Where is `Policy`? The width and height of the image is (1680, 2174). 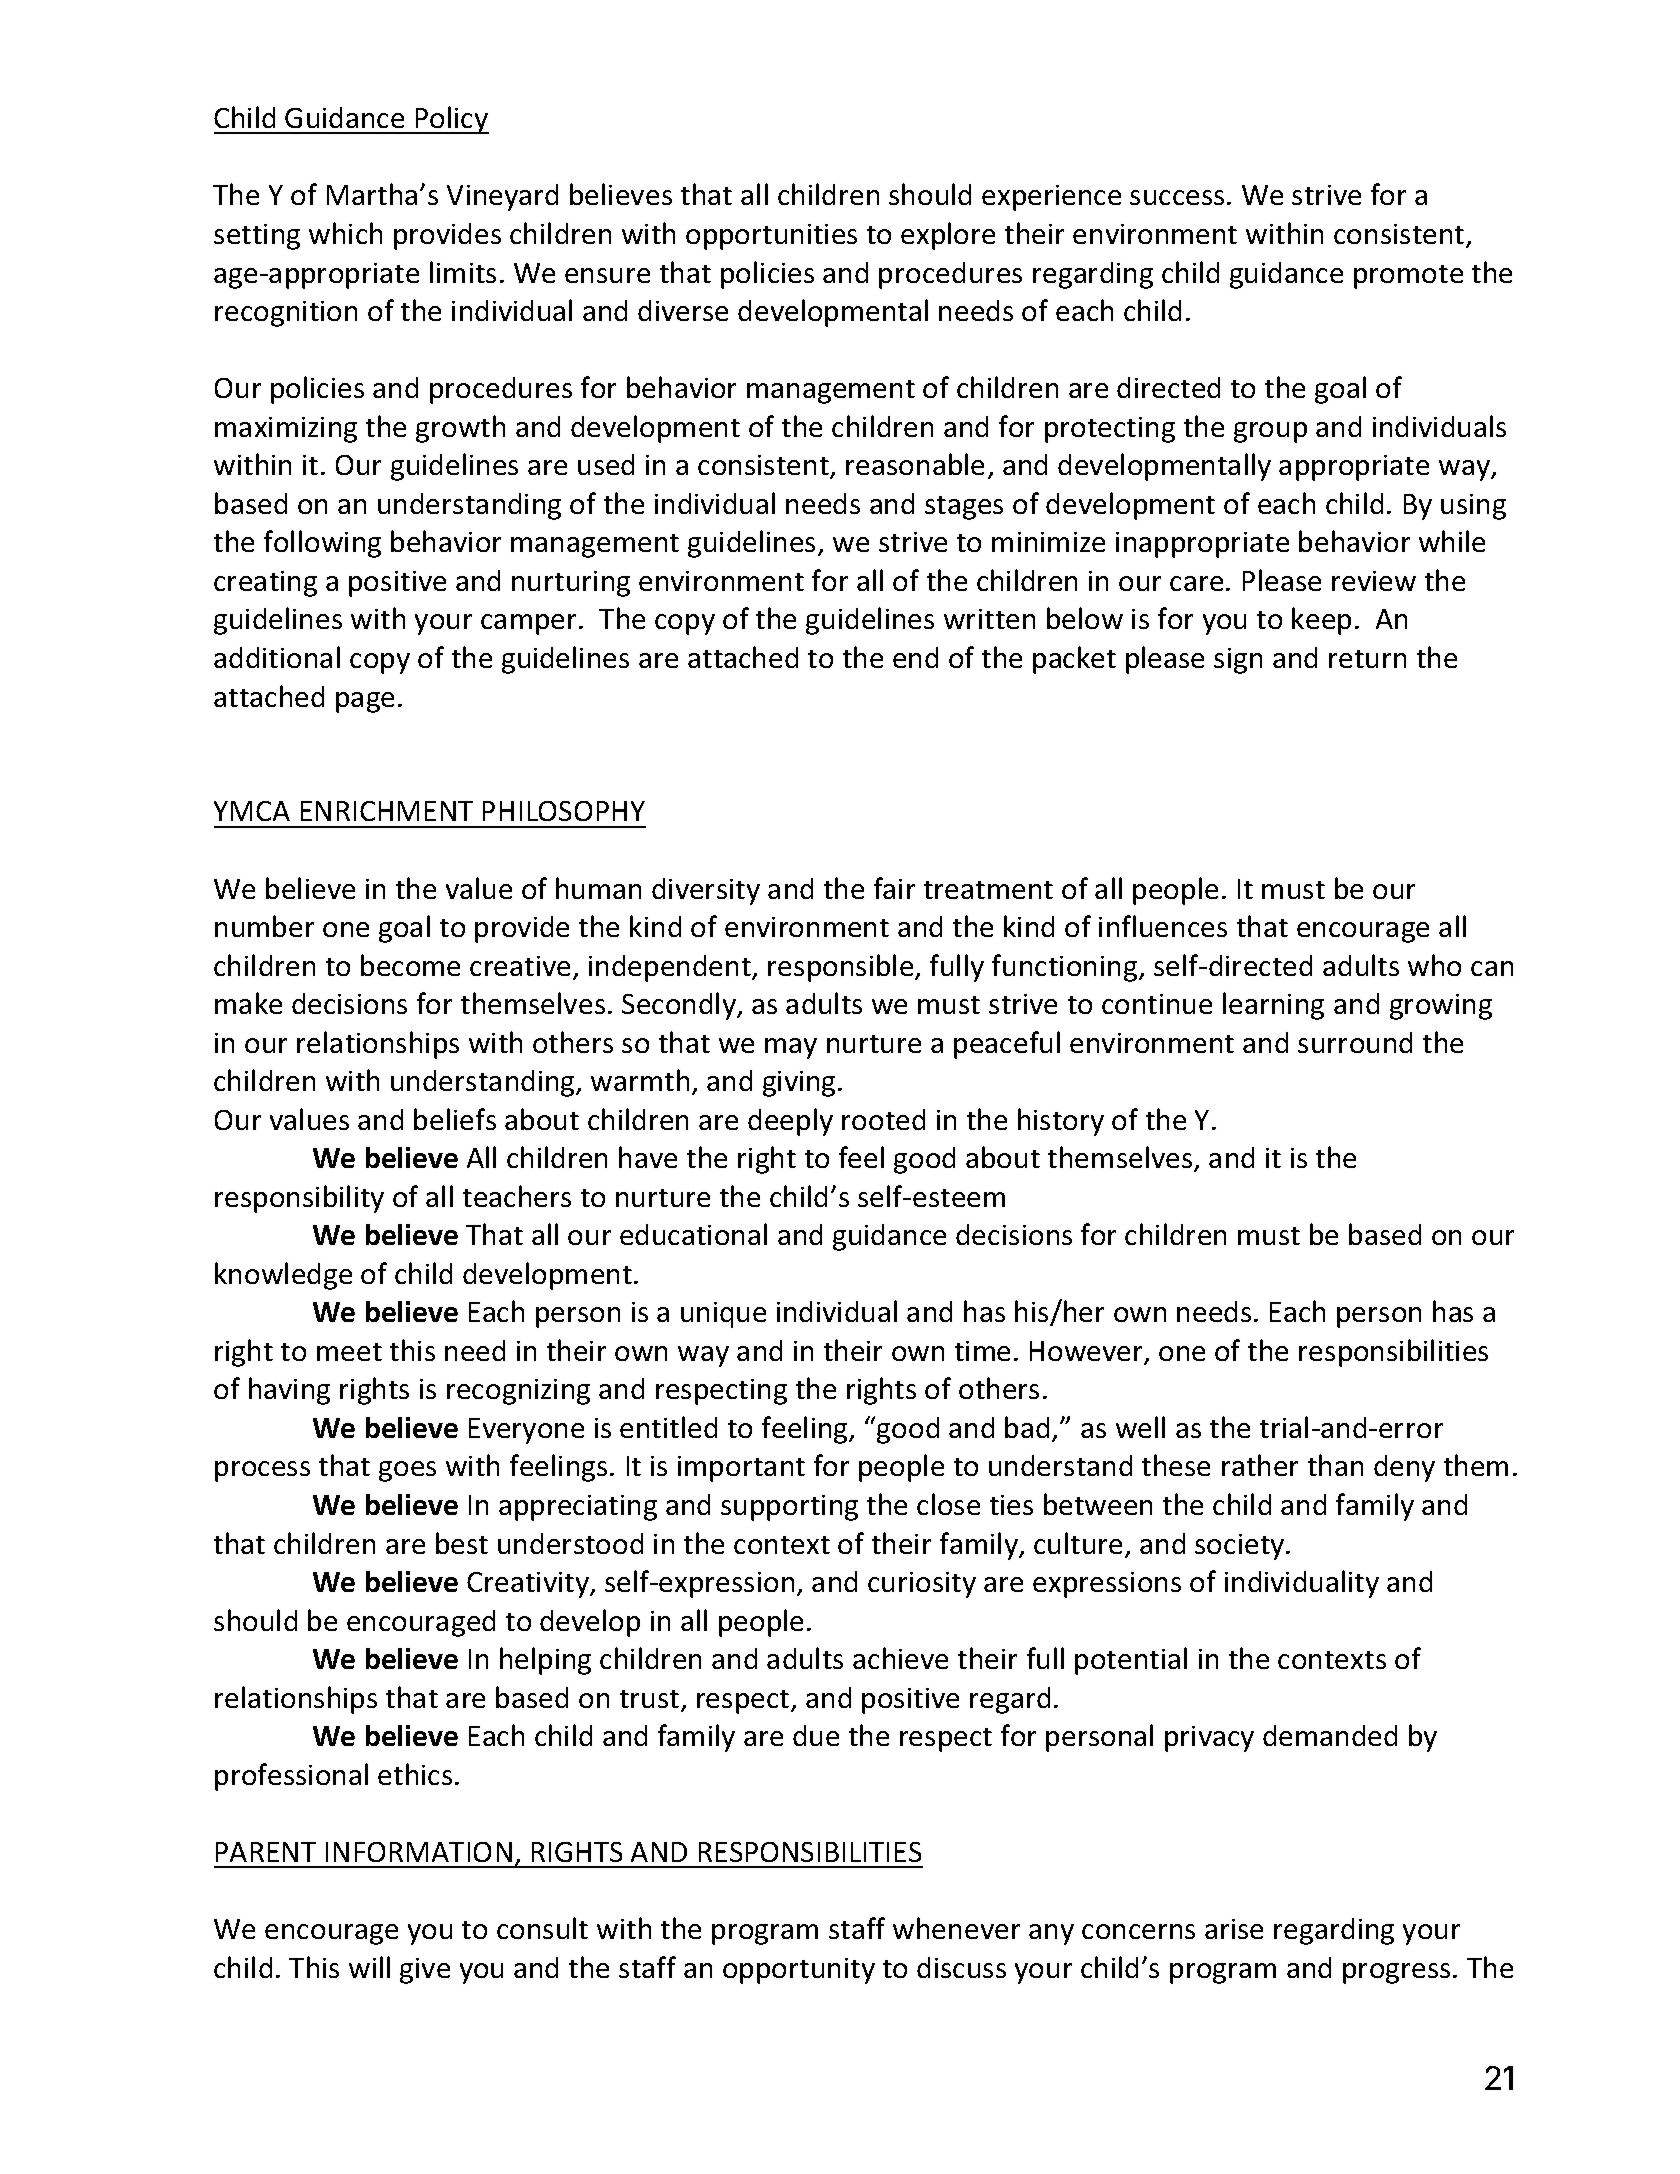
Policy is located at coordinates (451, 120).
